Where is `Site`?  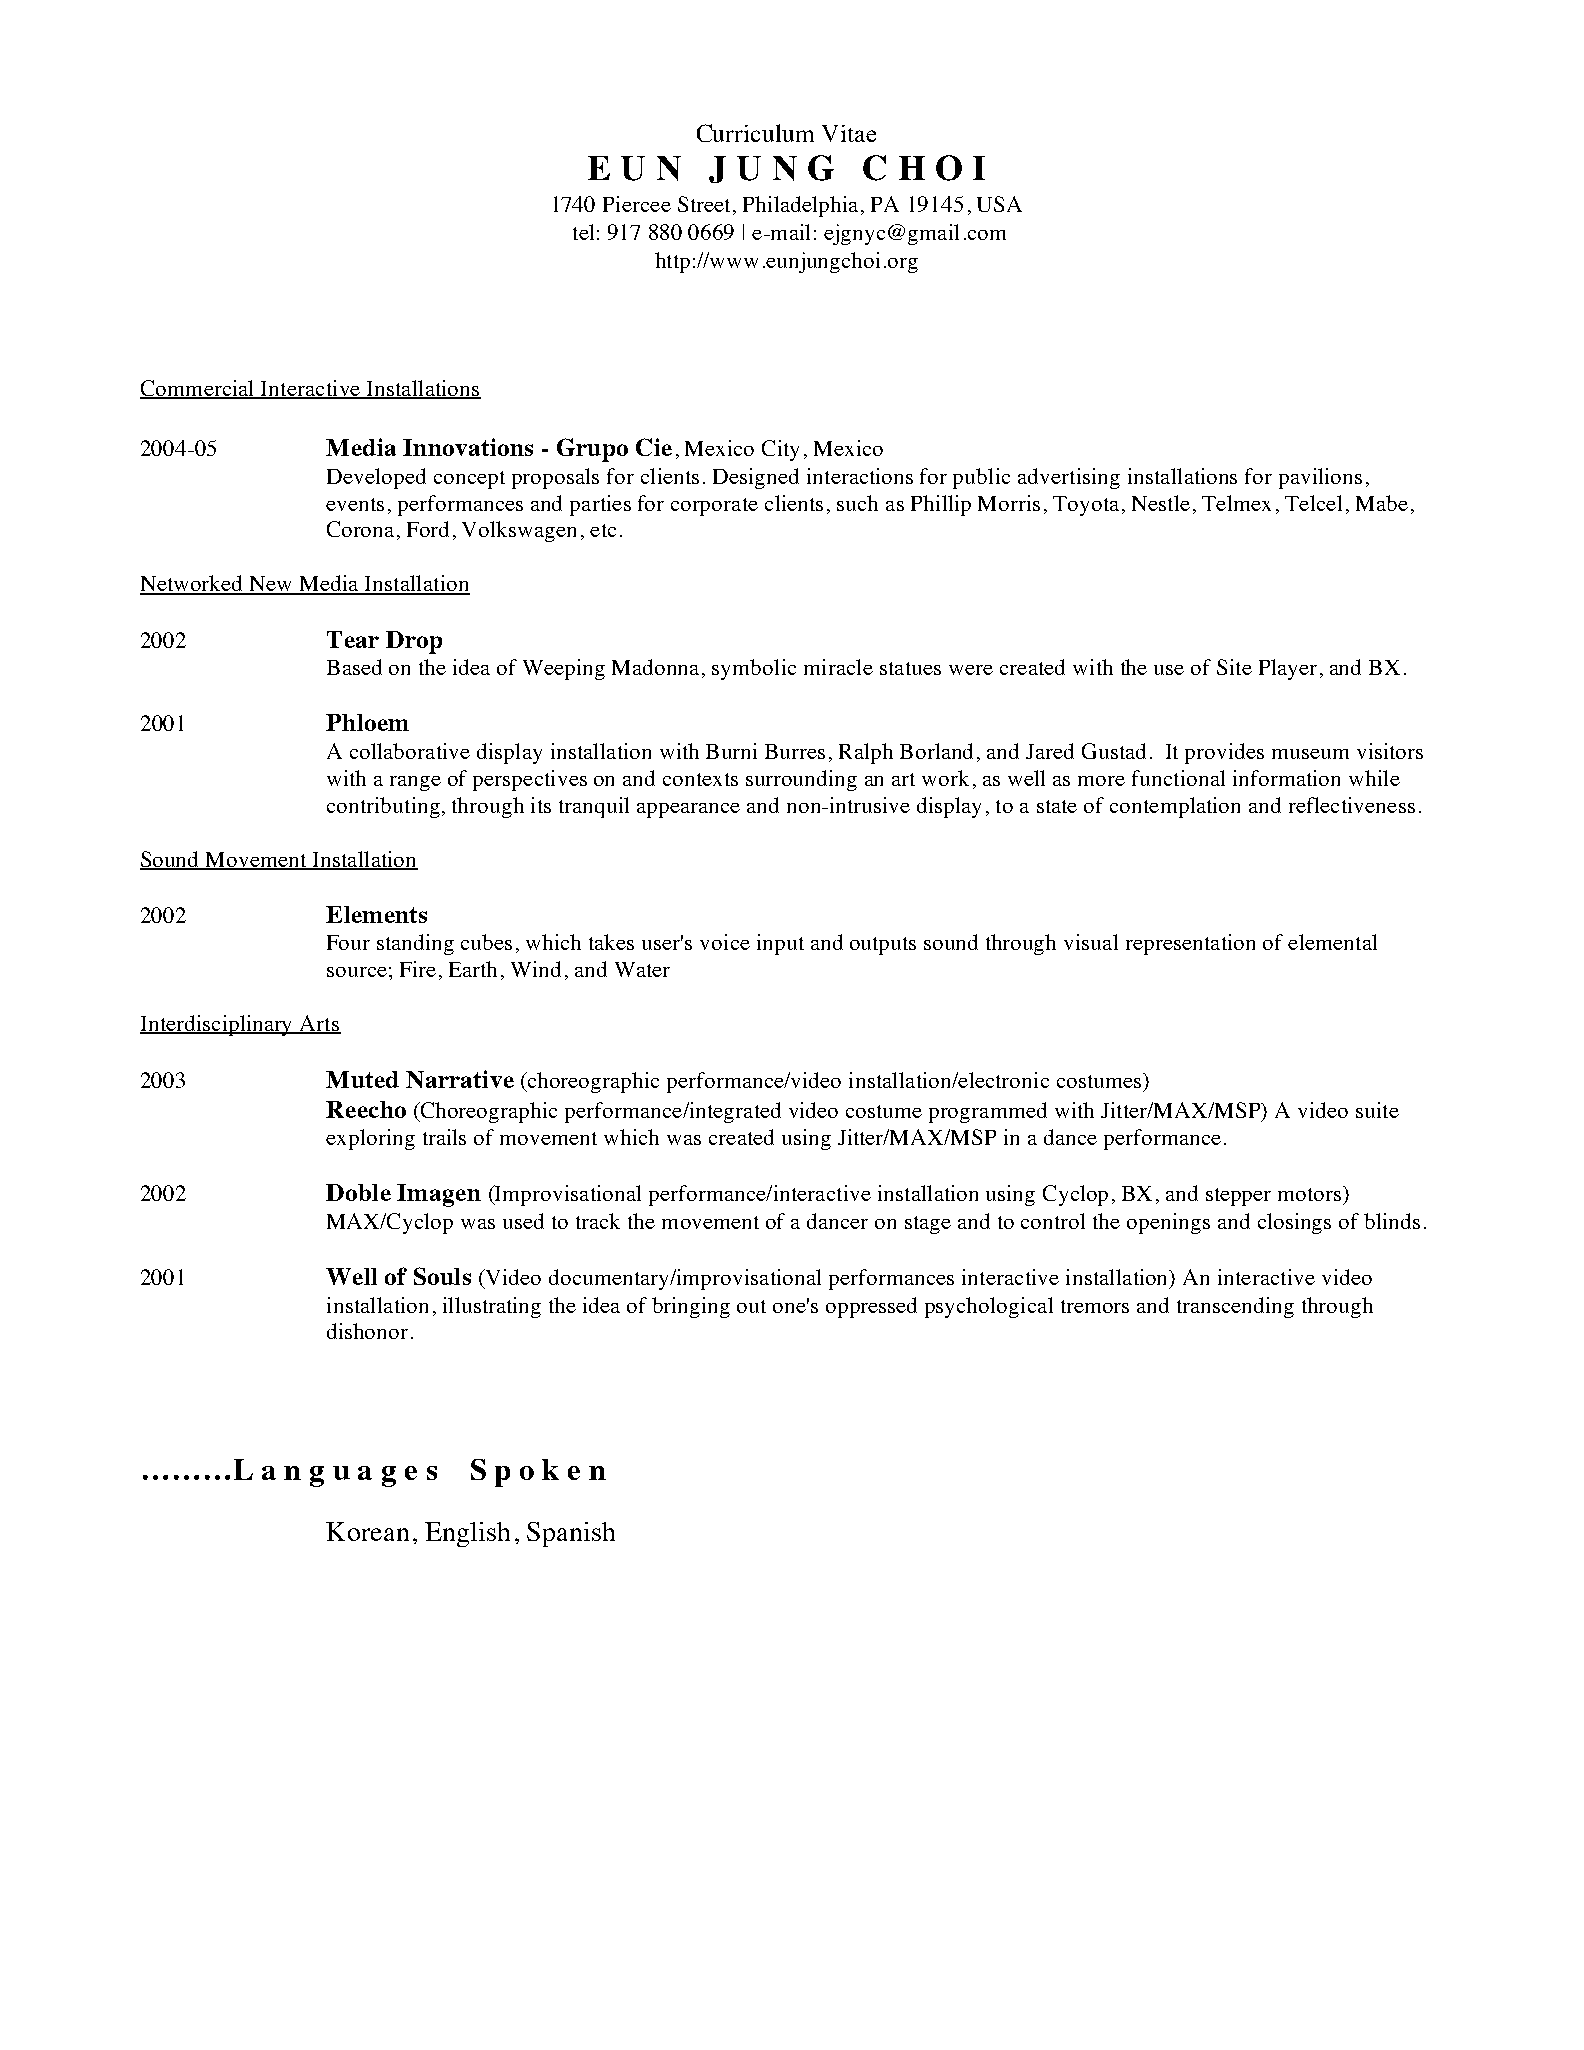
Site is located at coordinates (1234, 667).
